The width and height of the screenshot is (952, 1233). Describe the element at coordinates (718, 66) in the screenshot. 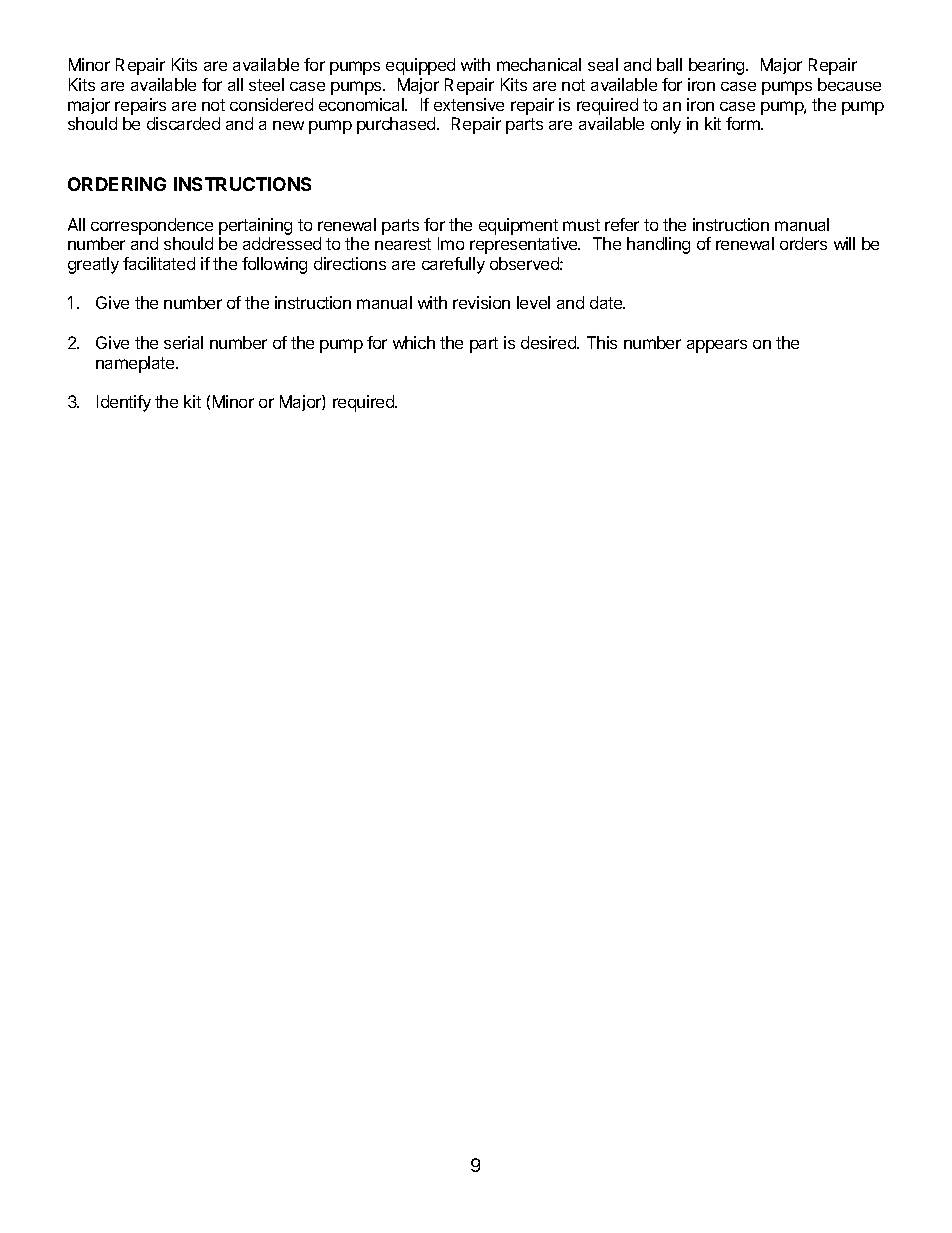

I see `bearing` at that location.
